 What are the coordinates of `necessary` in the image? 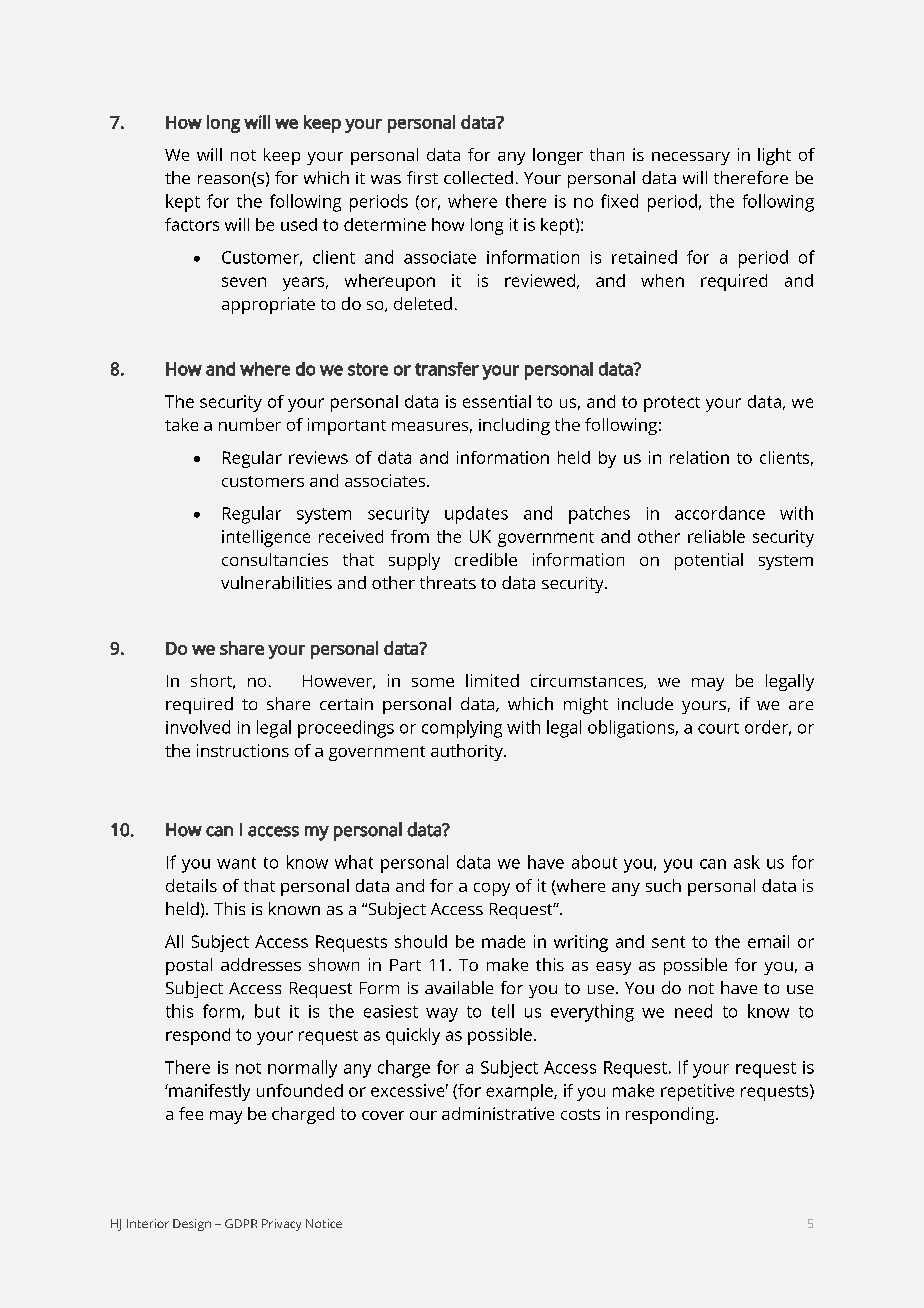 It's located at (691, 158).
